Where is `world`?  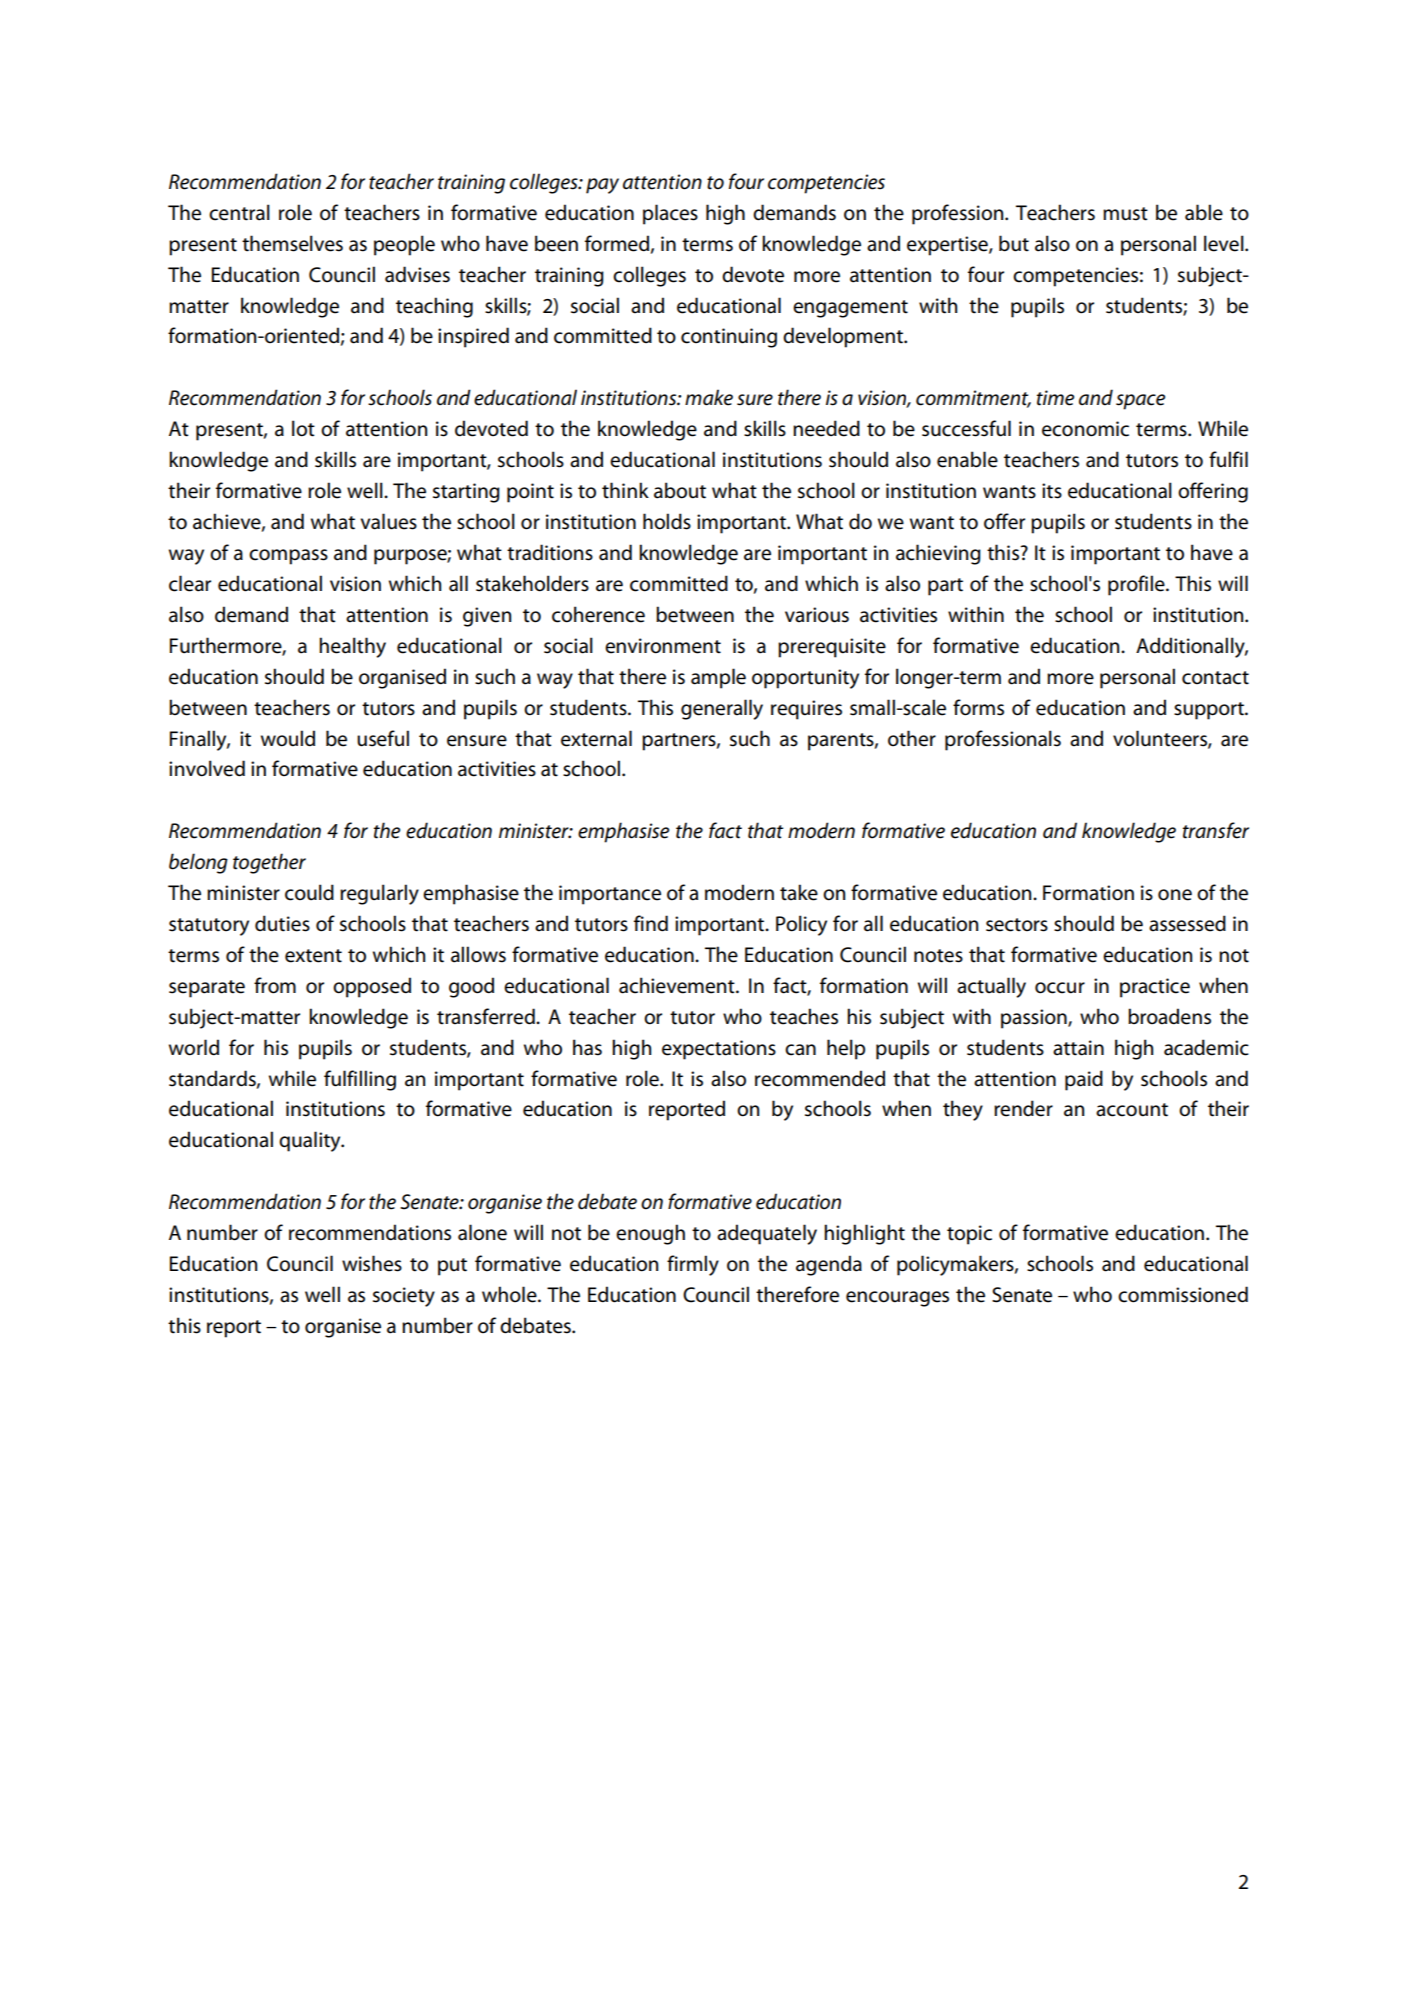
world is located at coordinates (194, 1047).
